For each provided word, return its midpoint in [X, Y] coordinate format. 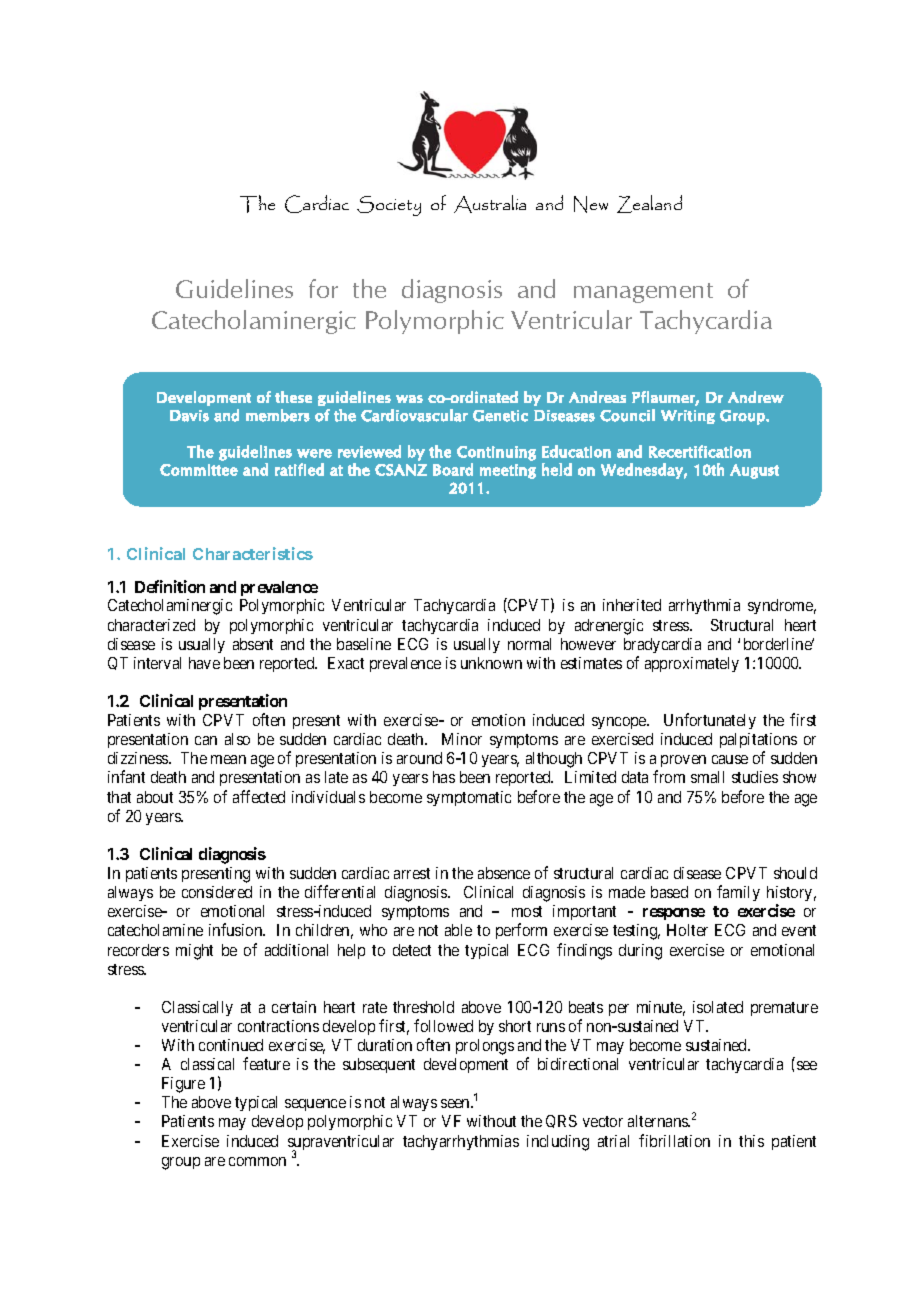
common [257, 1161]
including [558, 1143]
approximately [692, 664]
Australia [490, 204]
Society [389, 206]
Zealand [649, 204]
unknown [491, 663]
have [204, 663]
